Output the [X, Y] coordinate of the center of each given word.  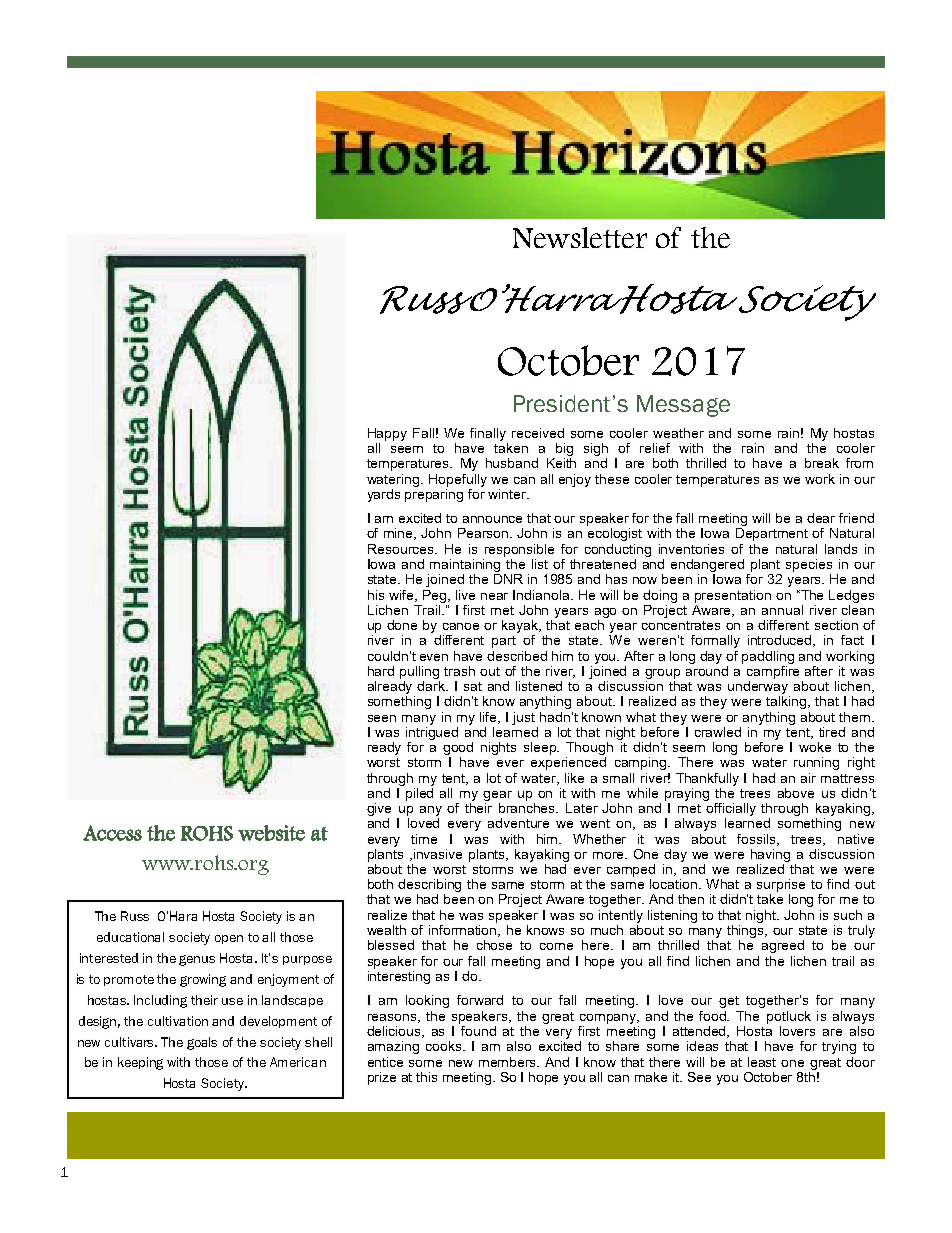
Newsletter [580, 237]
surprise [781, 887]
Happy [387, 434]
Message [683, 406]
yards [384, 495]
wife [402, 596]
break [822, 463]
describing [429, 887]
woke [815, 747]
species [809, 565]
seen [382, 718]
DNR [508, 579]
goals [202, 1043]
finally [488, 434]
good [458, 748]
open [229, 939]
